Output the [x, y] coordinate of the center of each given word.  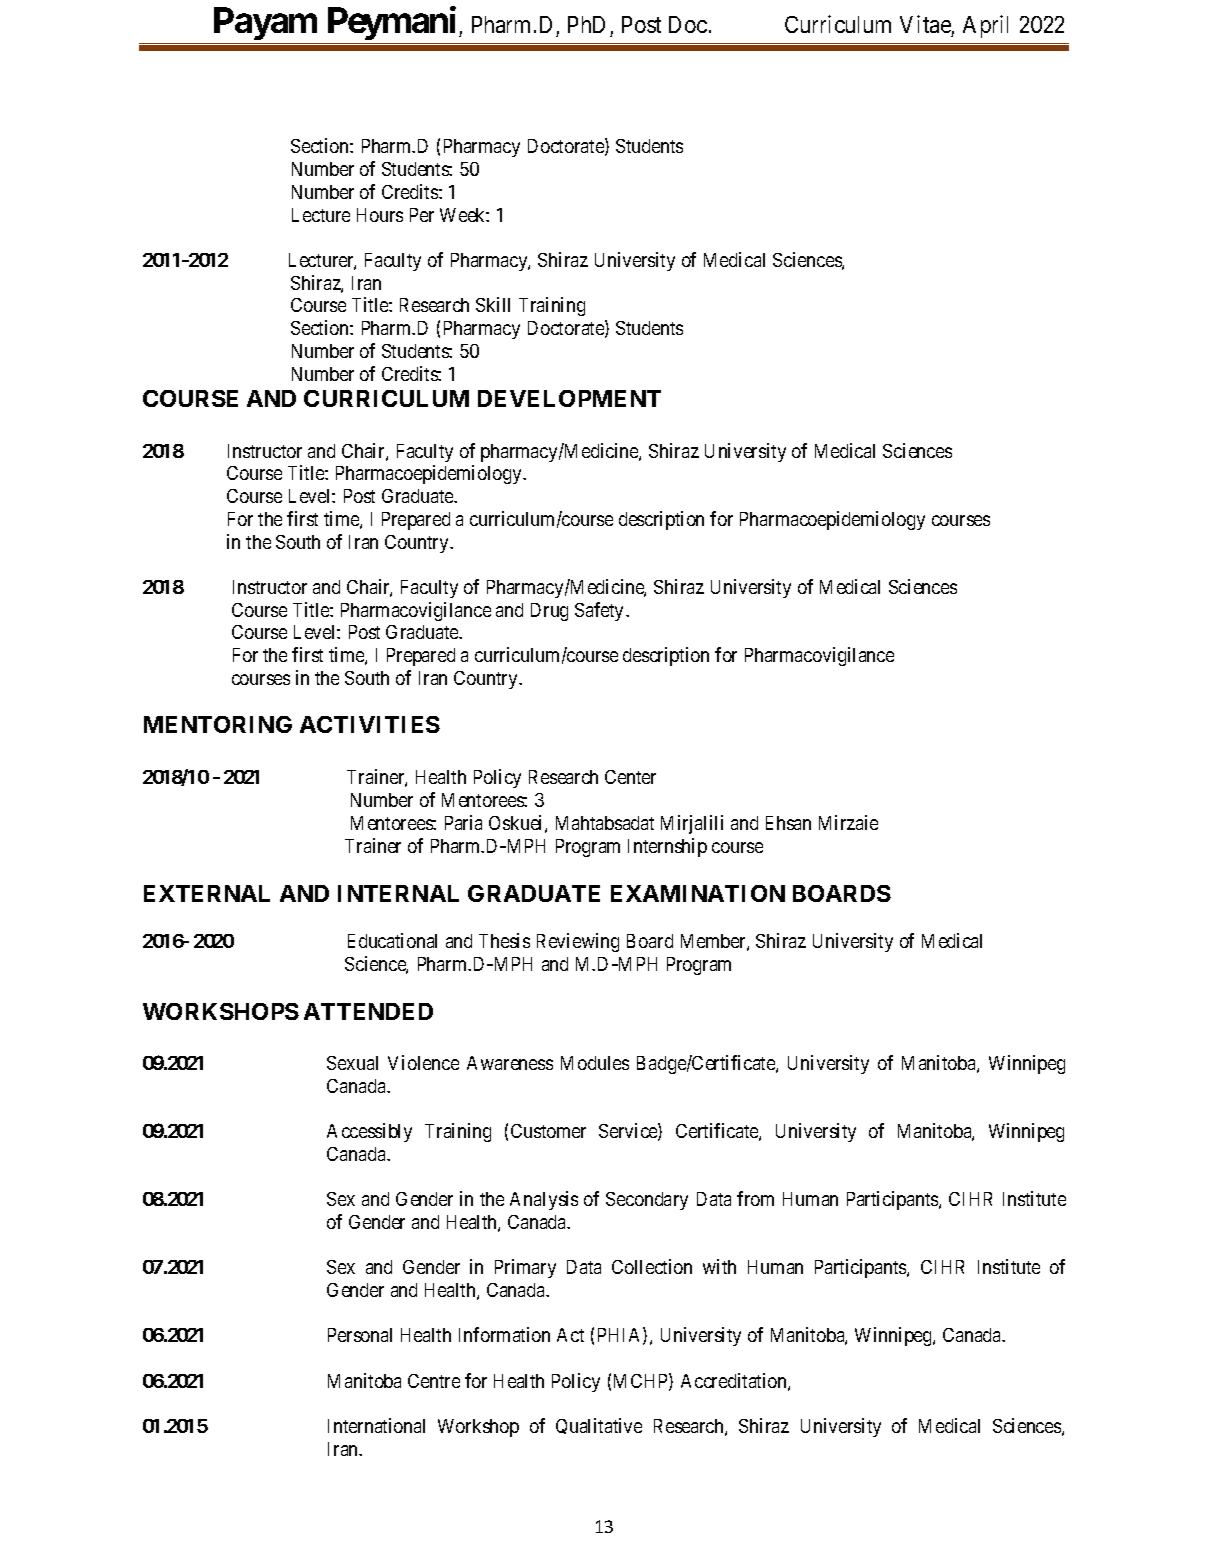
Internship [667, 847]
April [985, 26]
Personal [360, 1335]
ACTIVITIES [370, 724]
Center [630, 777]
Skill [493, 304]
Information [504, 1334]
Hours [380, 215]
